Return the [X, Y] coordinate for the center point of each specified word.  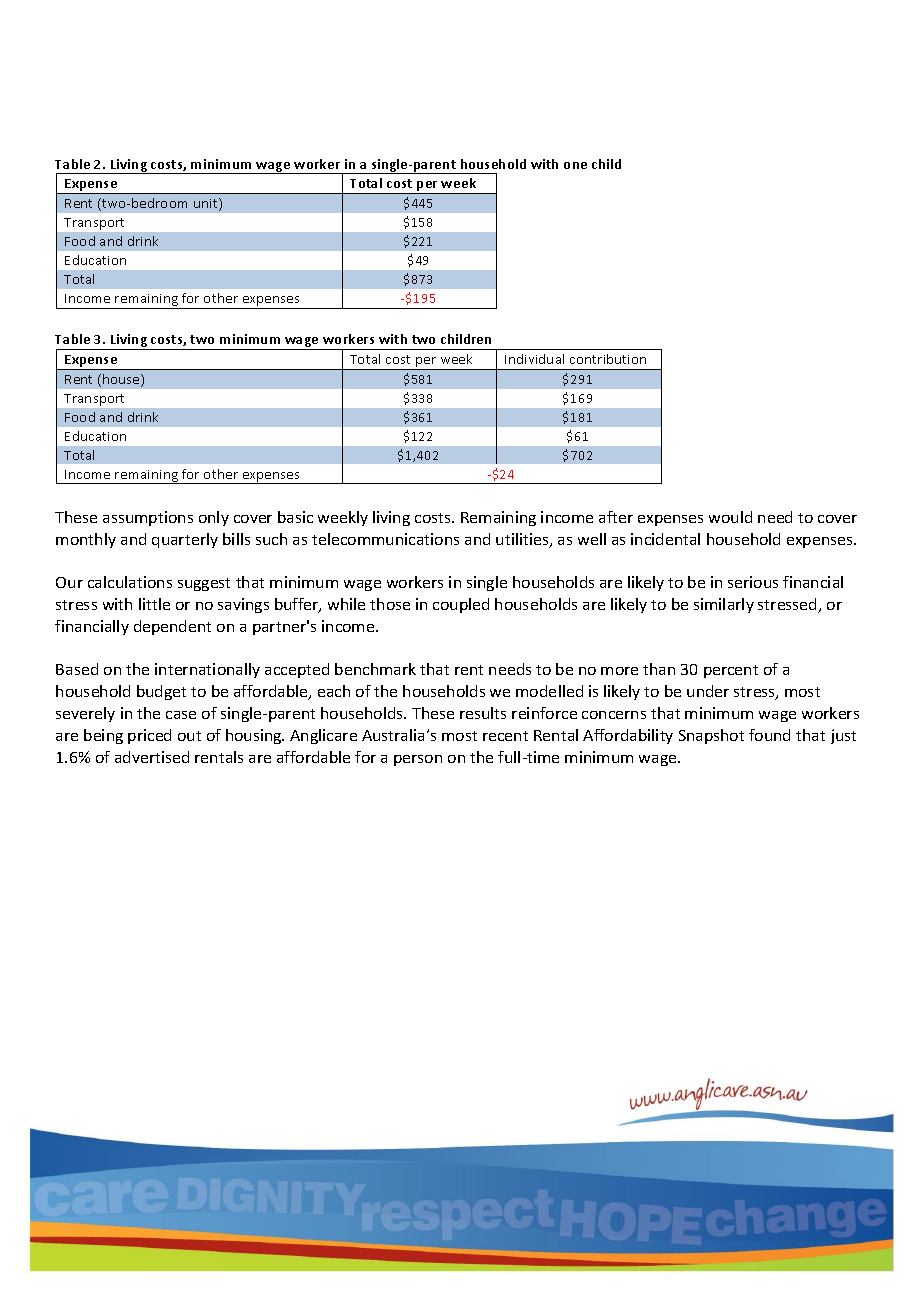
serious [753, 582]
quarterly [185, 540]
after [616, 517]
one [575, 165]
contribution [608, 359]
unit [207, 204]
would [730, 517]
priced [149, 736]
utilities [523, 540]
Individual [534, 359]
